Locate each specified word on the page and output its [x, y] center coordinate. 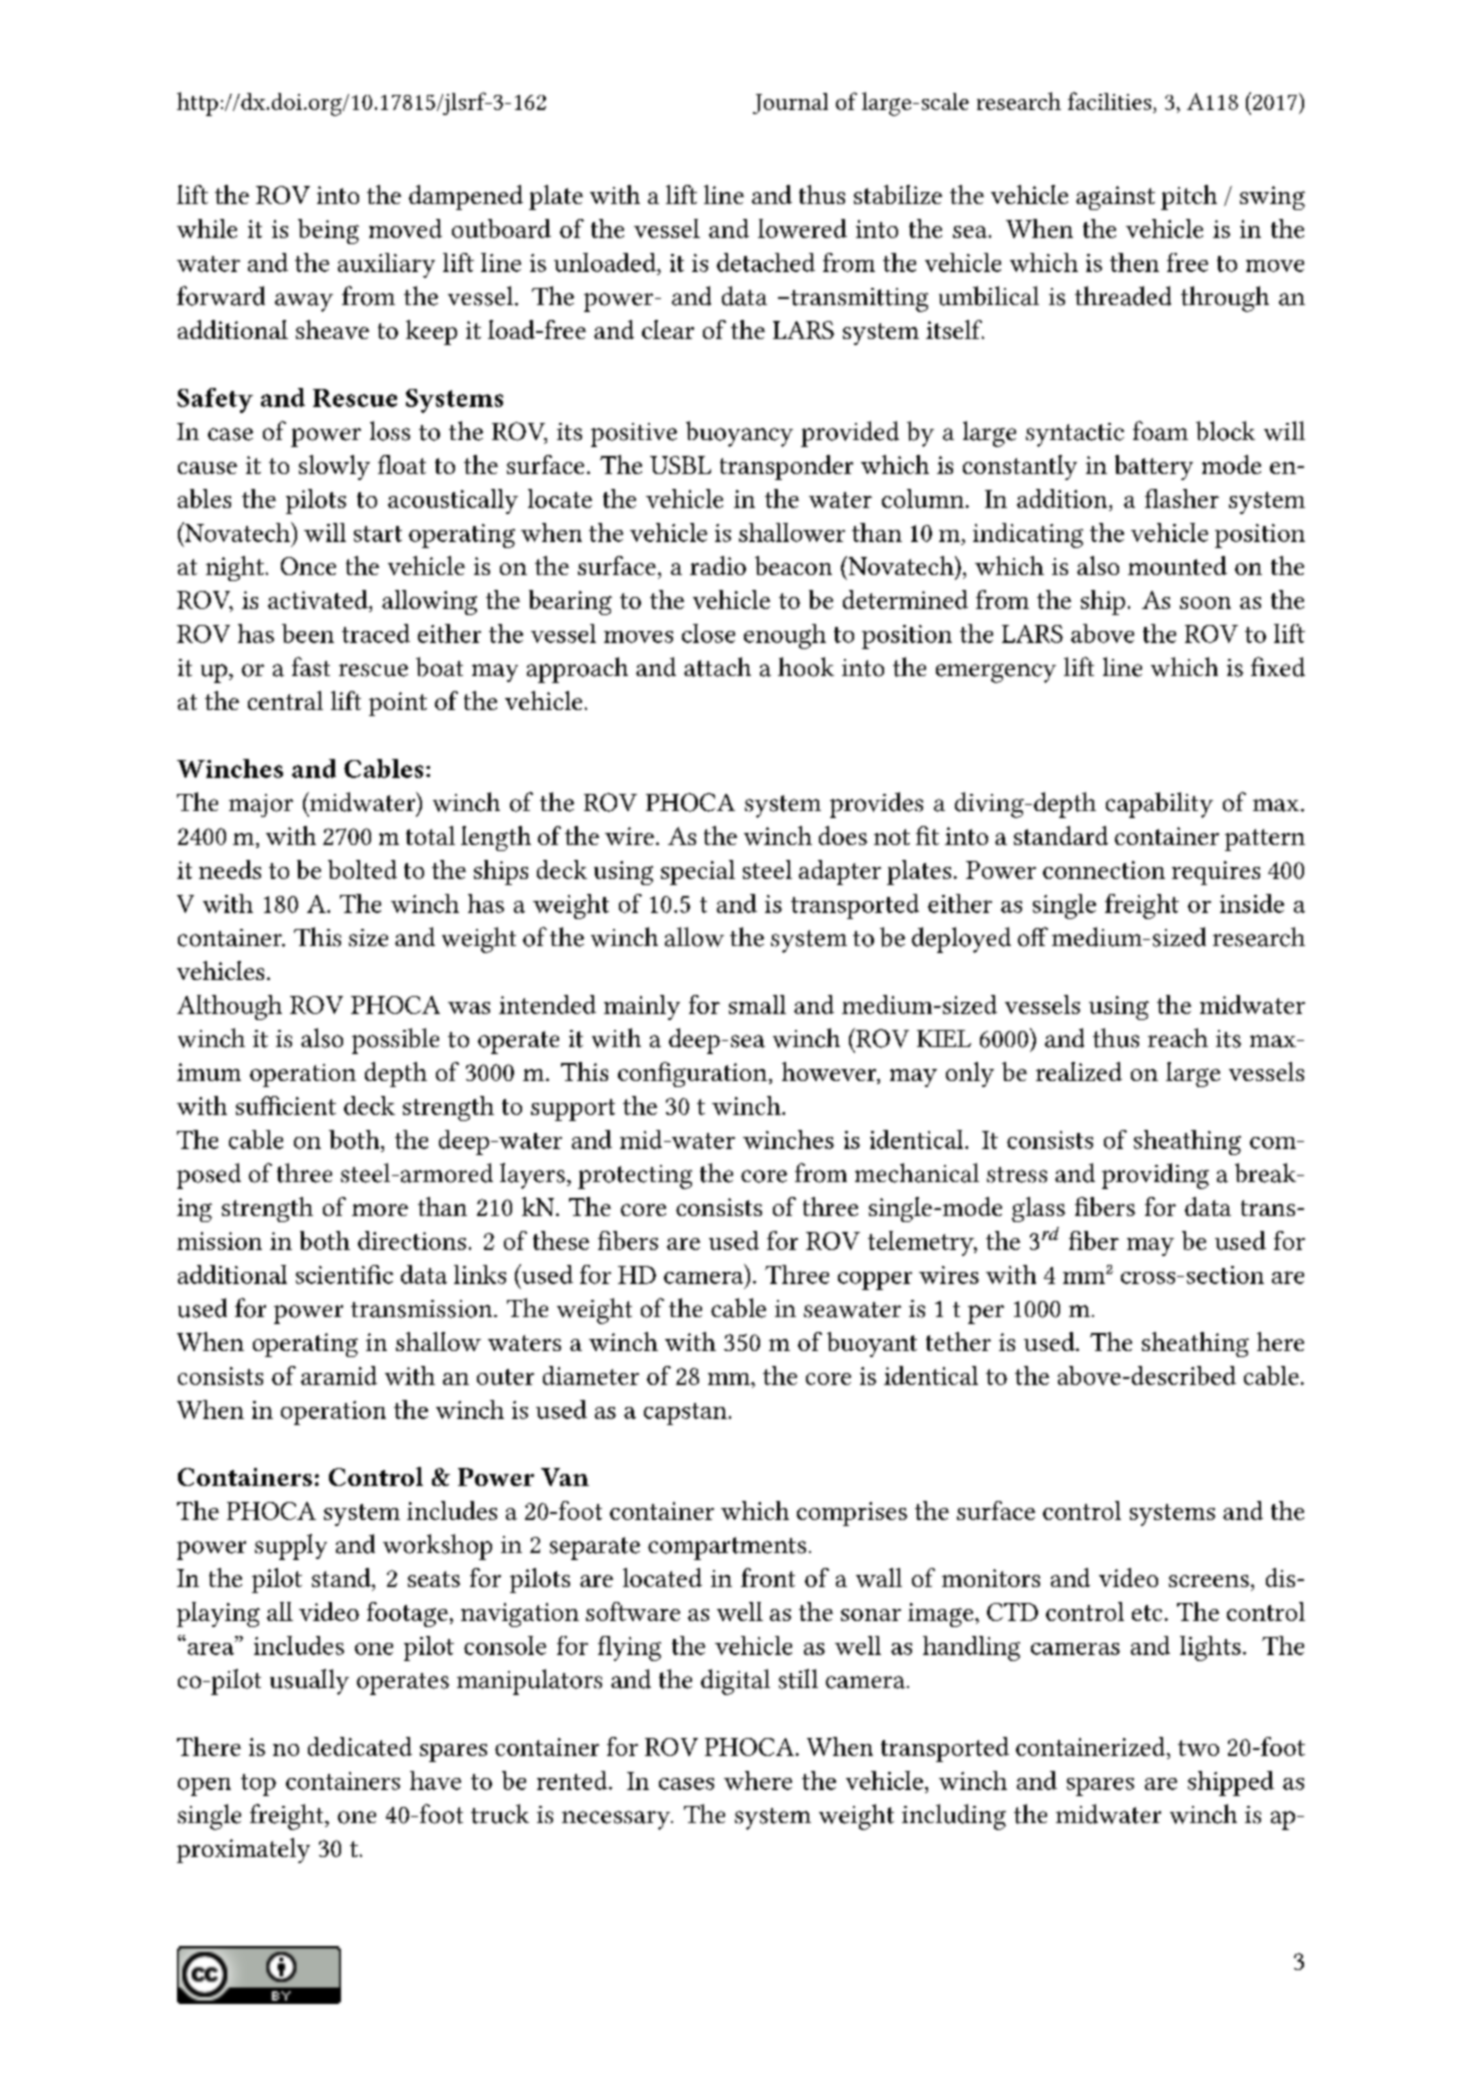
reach [1178, 1038]
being [328, 231]
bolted [362, 869]
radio [718, 565]
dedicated [360, 1746]
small [757, 1004]
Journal [790, 103]
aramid [339, 1375]
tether [958, 1341]
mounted [1177, 565]
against [1115, 198]
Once [308, 566]
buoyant [872, 1344]
